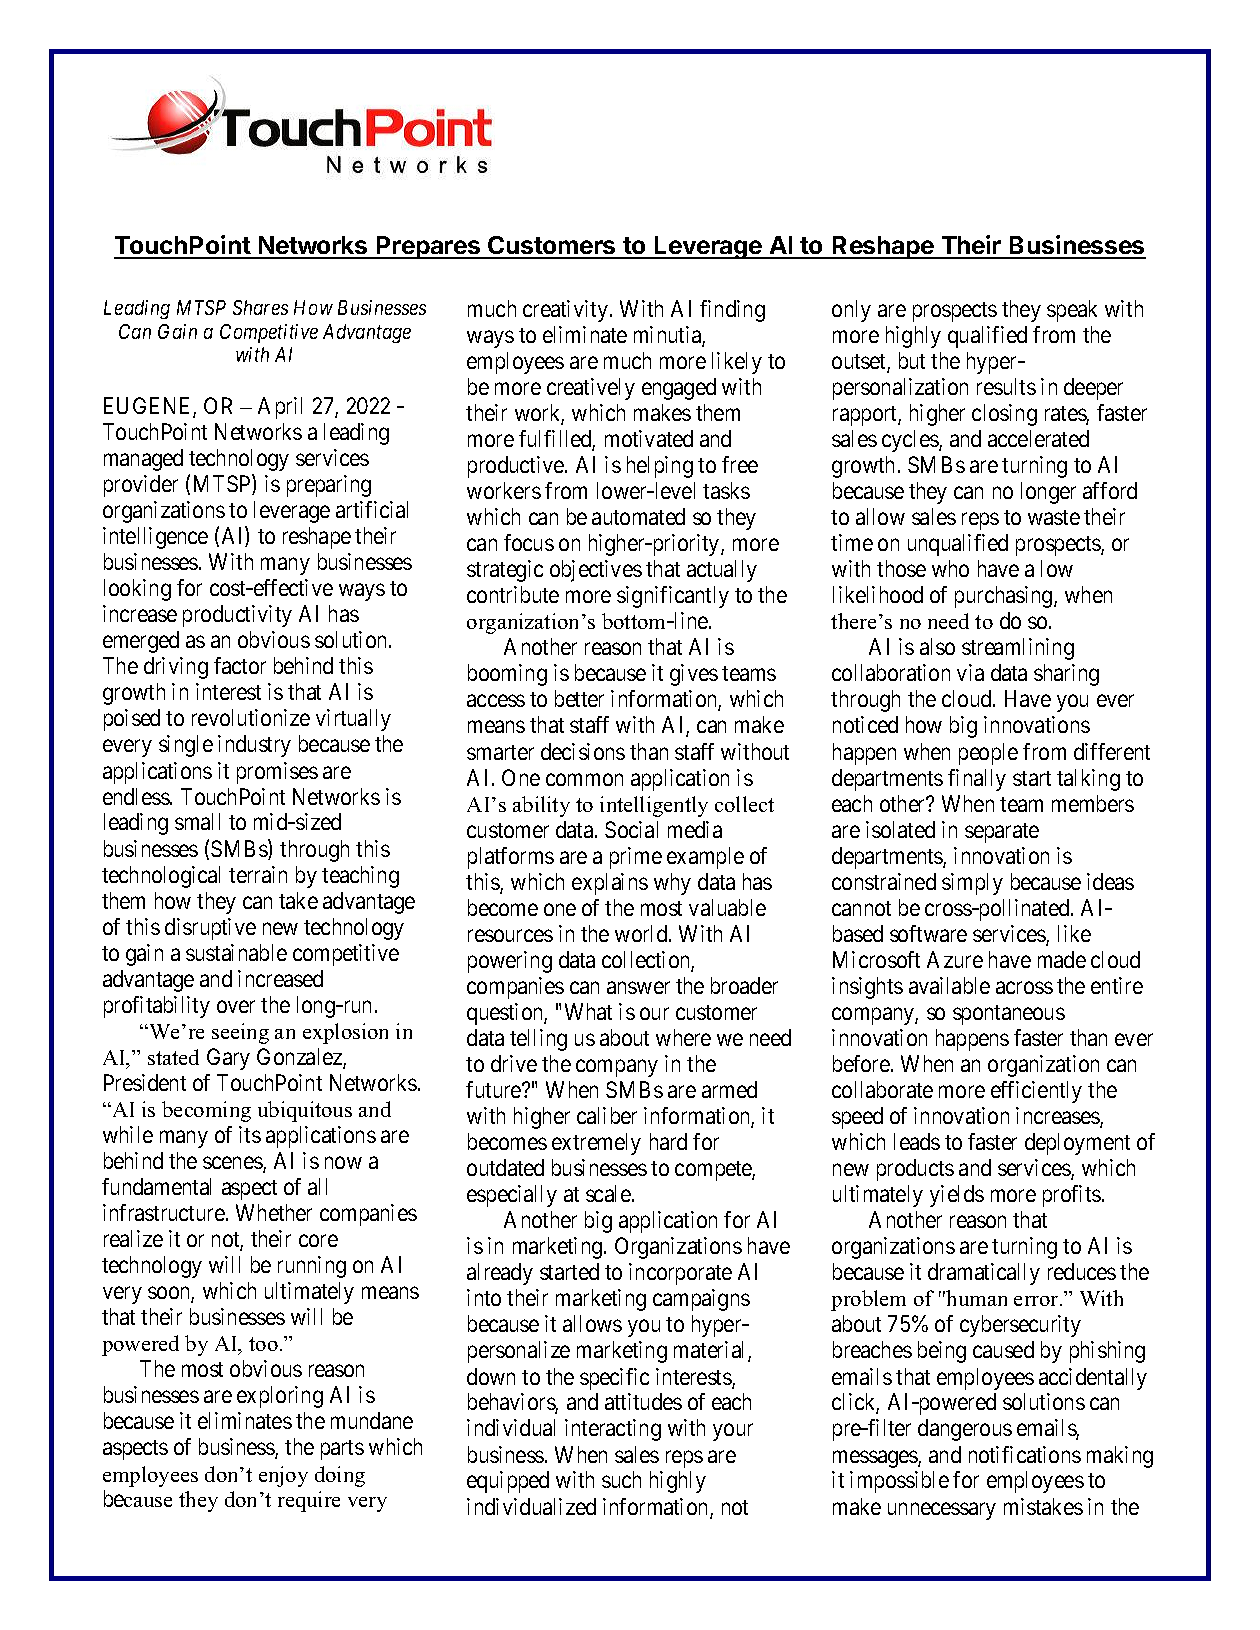 Image resolution: width=1260 pixels, height=1630 pixels. What do you see at coordinates (621, 1479) in the document?
I see `such` at bounding box center [621, 1479].
